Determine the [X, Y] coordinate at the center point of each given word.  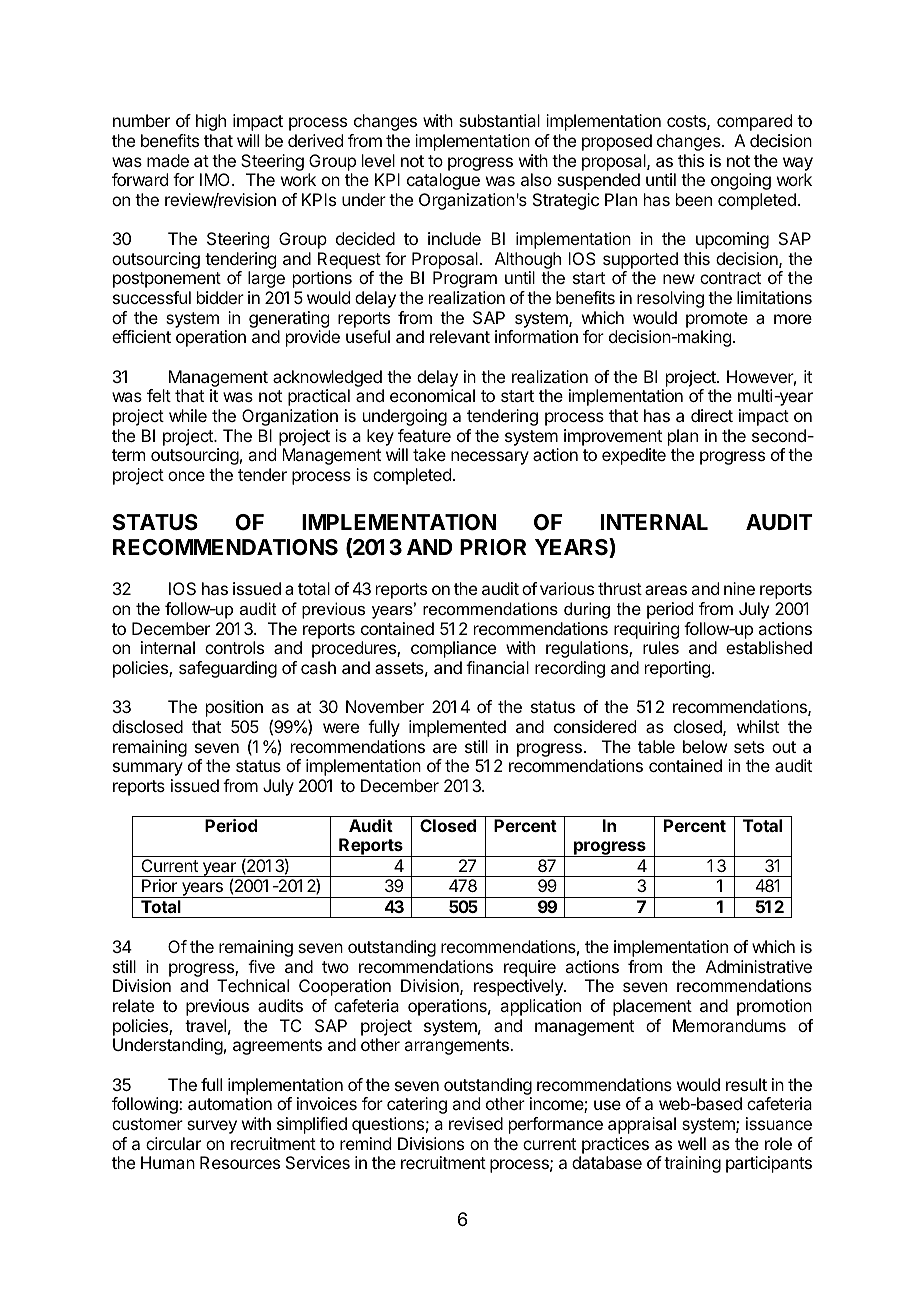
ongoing [741, 181]
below [705, 746]
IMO [216, 179]
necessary [490, 458]
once [186, 476]
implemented [457, 728]
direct [712, 415]
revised [476, 1123]
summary [148, 769]
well [692, 1143]
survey [212, 1127]
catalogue [443, 181]
